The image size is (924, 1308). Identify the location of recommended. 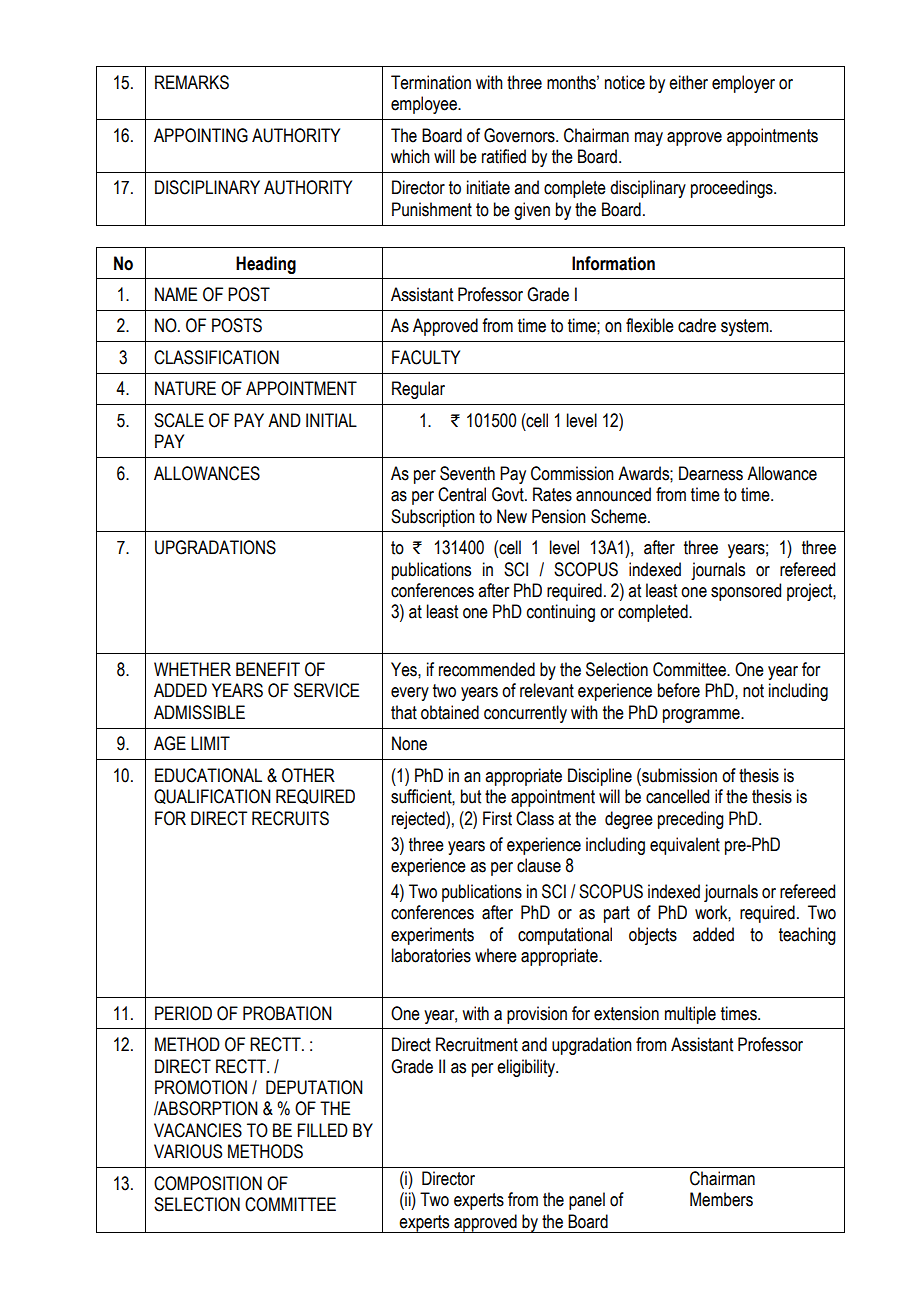
(487, 669).
